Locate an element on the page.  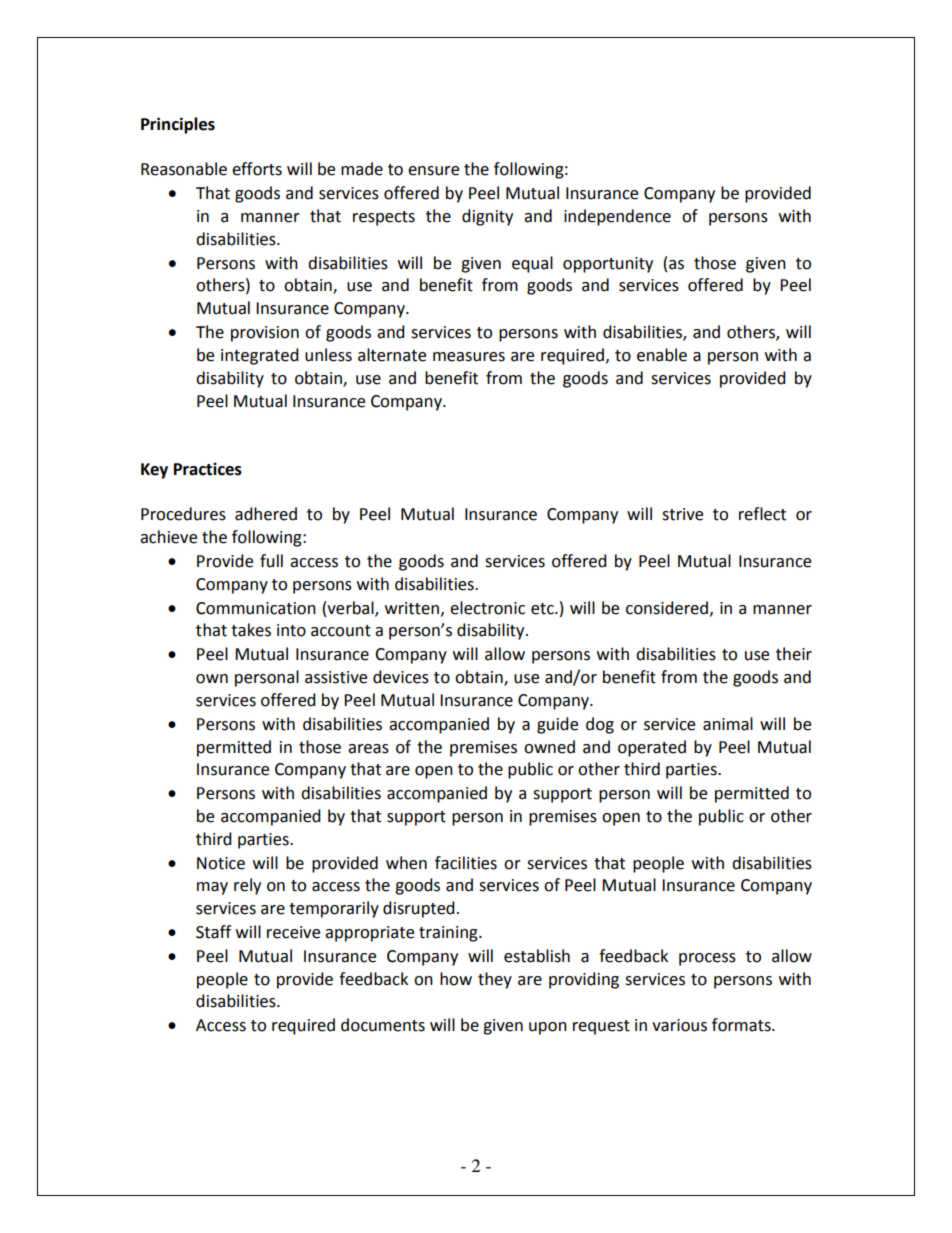
considered is located at coordinates (668, 608).
